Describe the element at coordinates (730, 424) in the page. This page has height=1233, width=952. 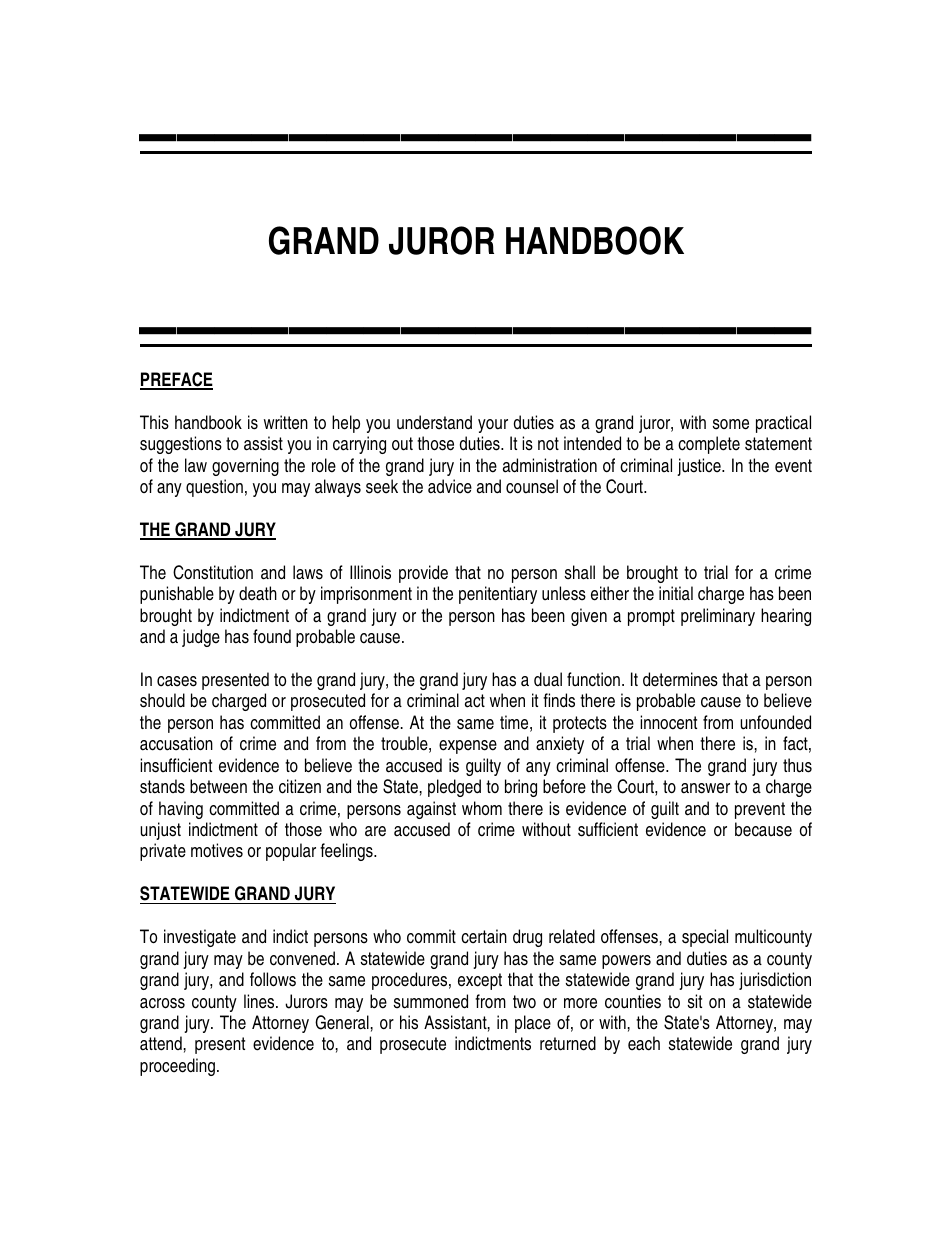
I see `some` at that location.
